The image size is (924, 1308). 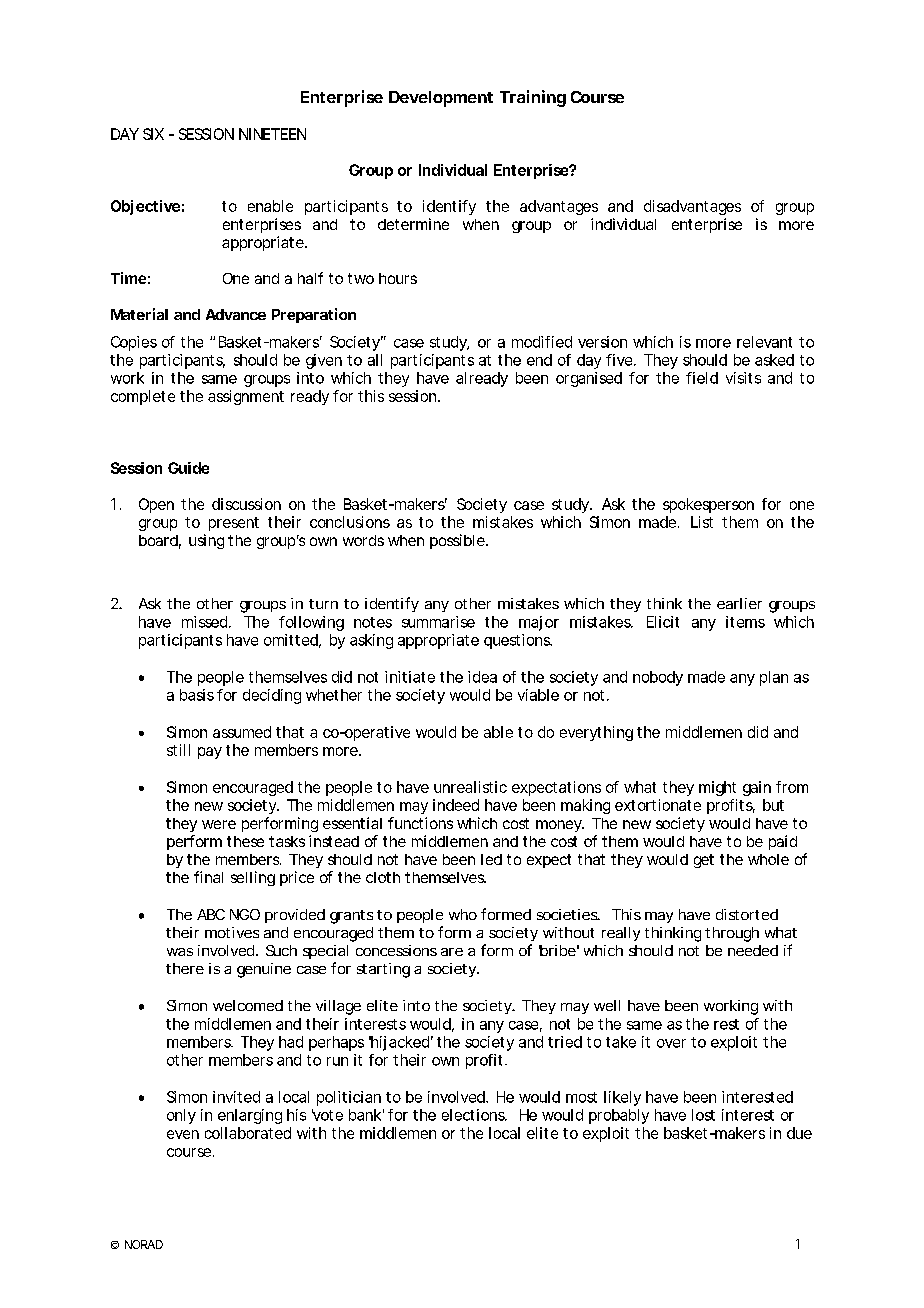 What do you see at coordinates (236, 1097) in the document?
I see `invited` at bounding box center [236, 1097].
